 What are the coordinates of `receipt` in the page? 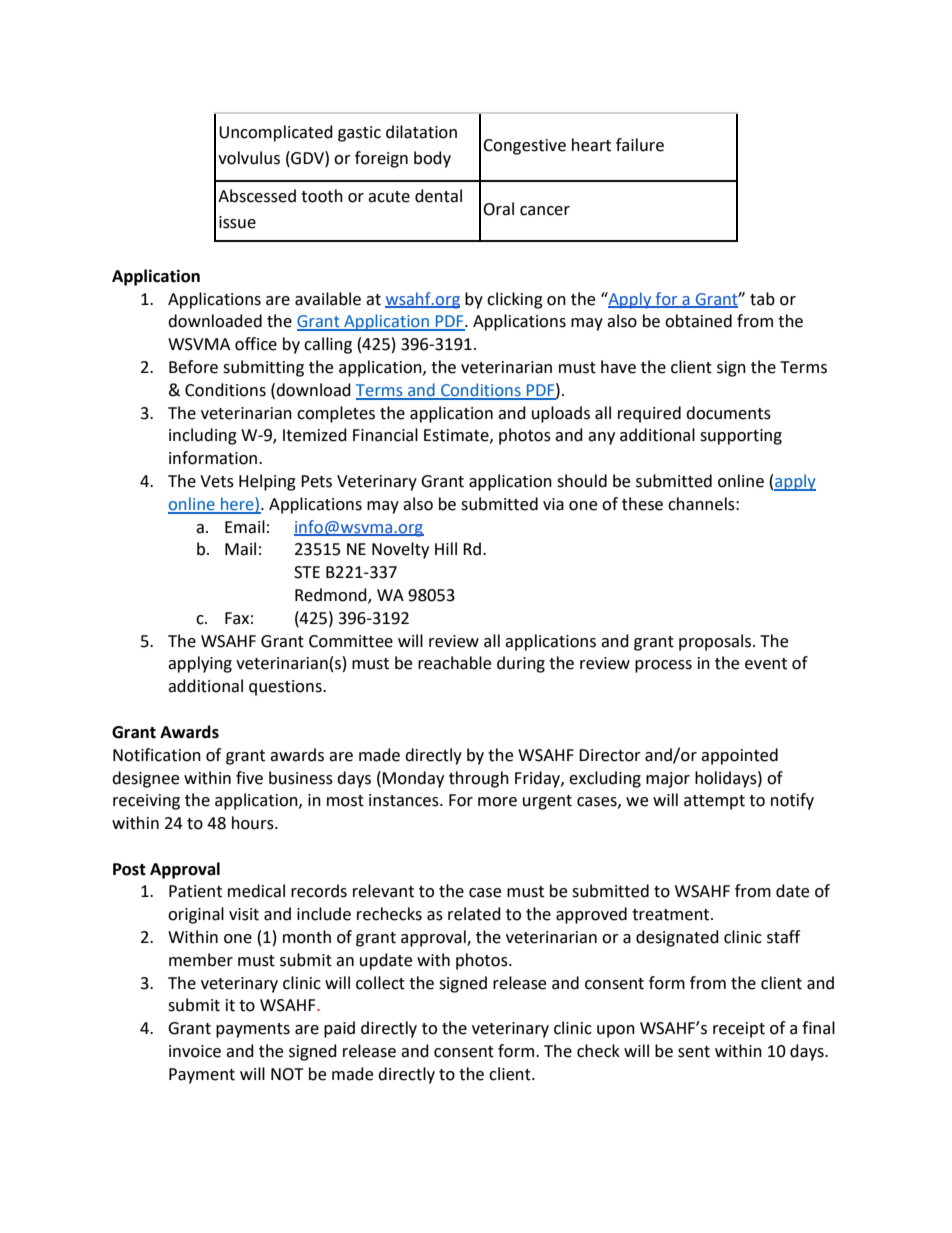 It's located at (739, 1030).
